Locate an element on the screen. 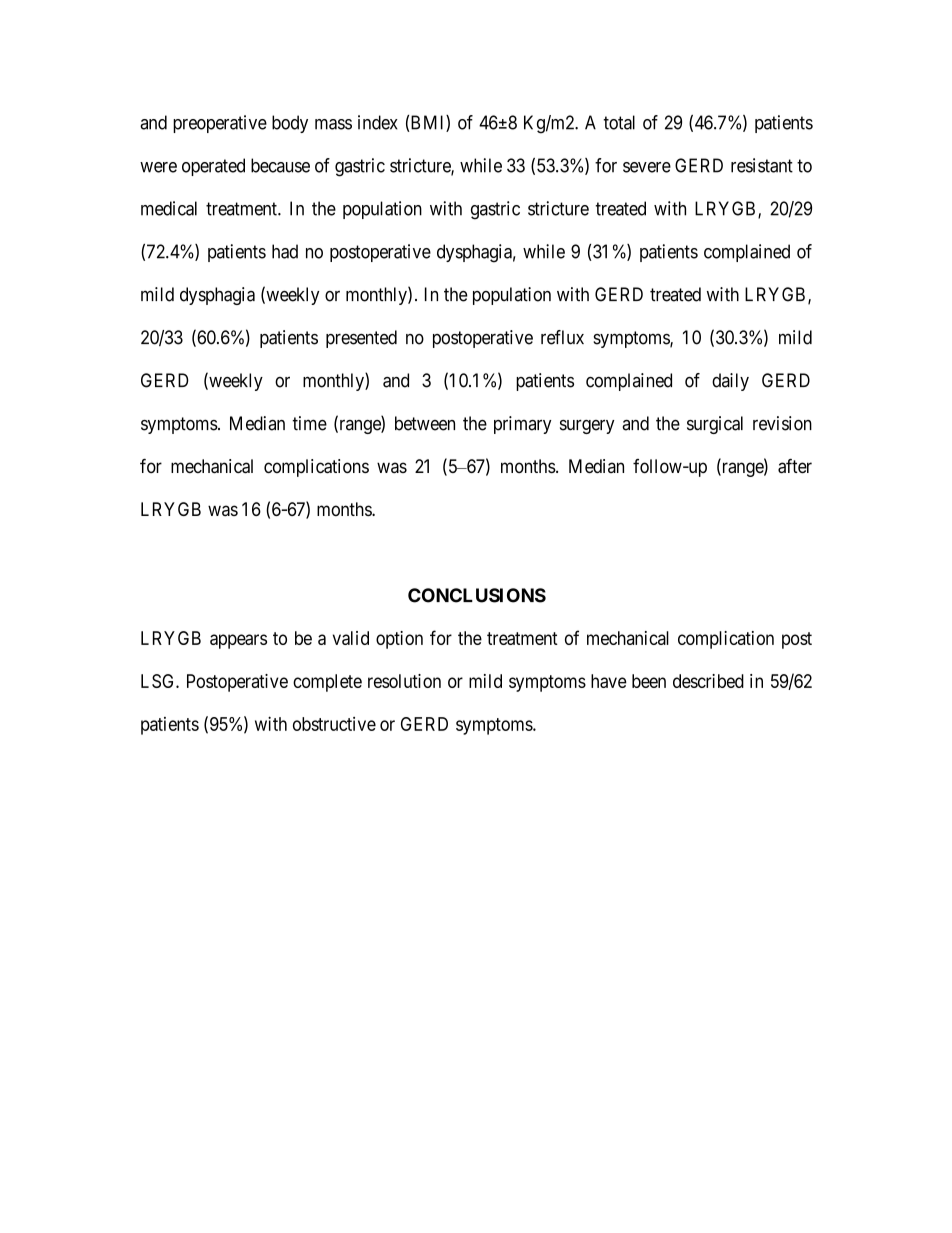  index is located at coordinates (378, 122).
